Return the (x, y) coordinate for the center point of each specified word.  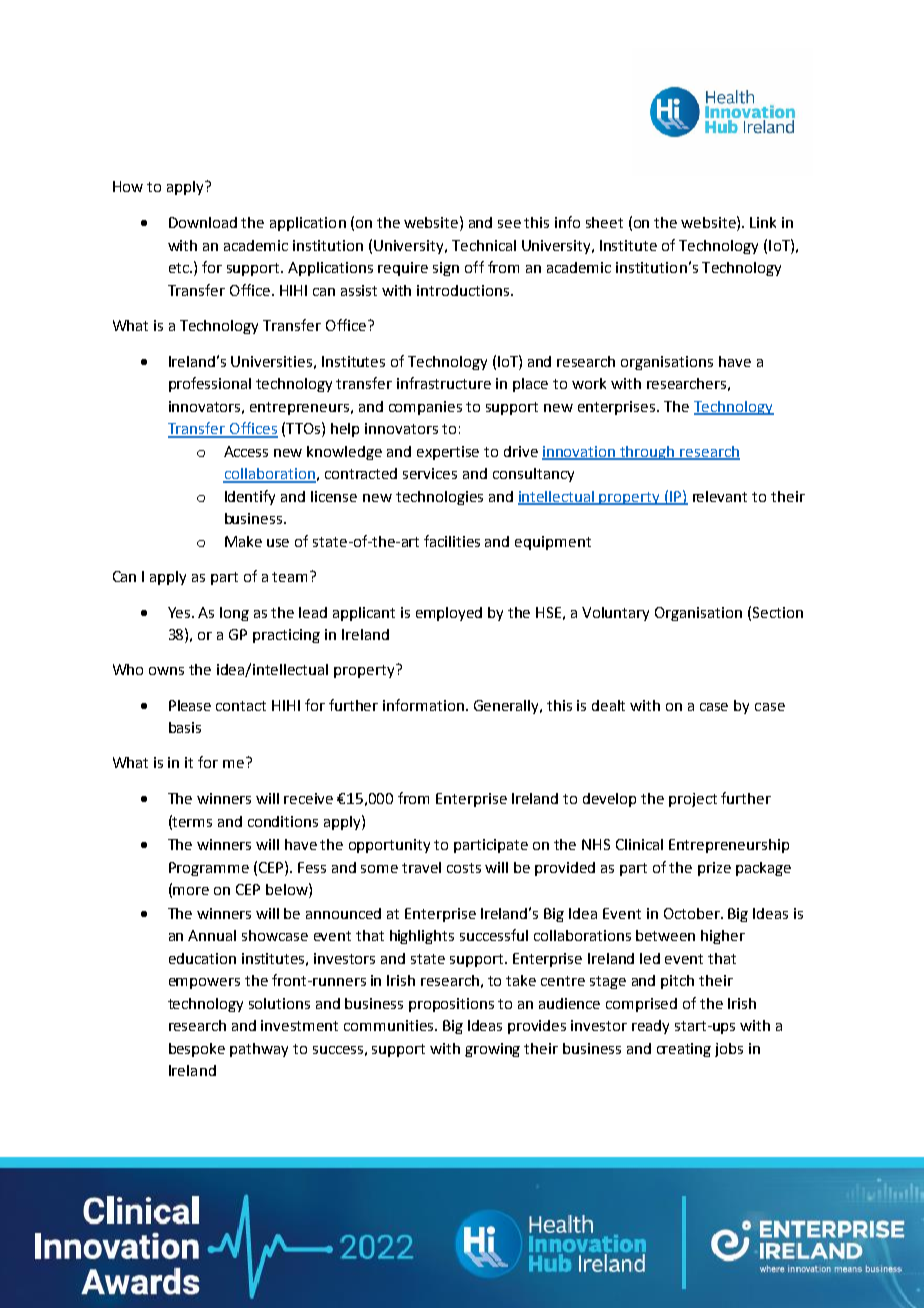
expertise (448, 453)
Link (763, 222)
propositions (451, 1005)
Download (203, 222)
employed (449, 614)
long (234, 614)
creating (684, 1050)
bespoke (197, 1050)
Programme (209, 869)
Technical (484, 245)
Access (246, 451)
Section (778, 612)
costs (464, 868)
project (693, 800)
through (647, 453)
